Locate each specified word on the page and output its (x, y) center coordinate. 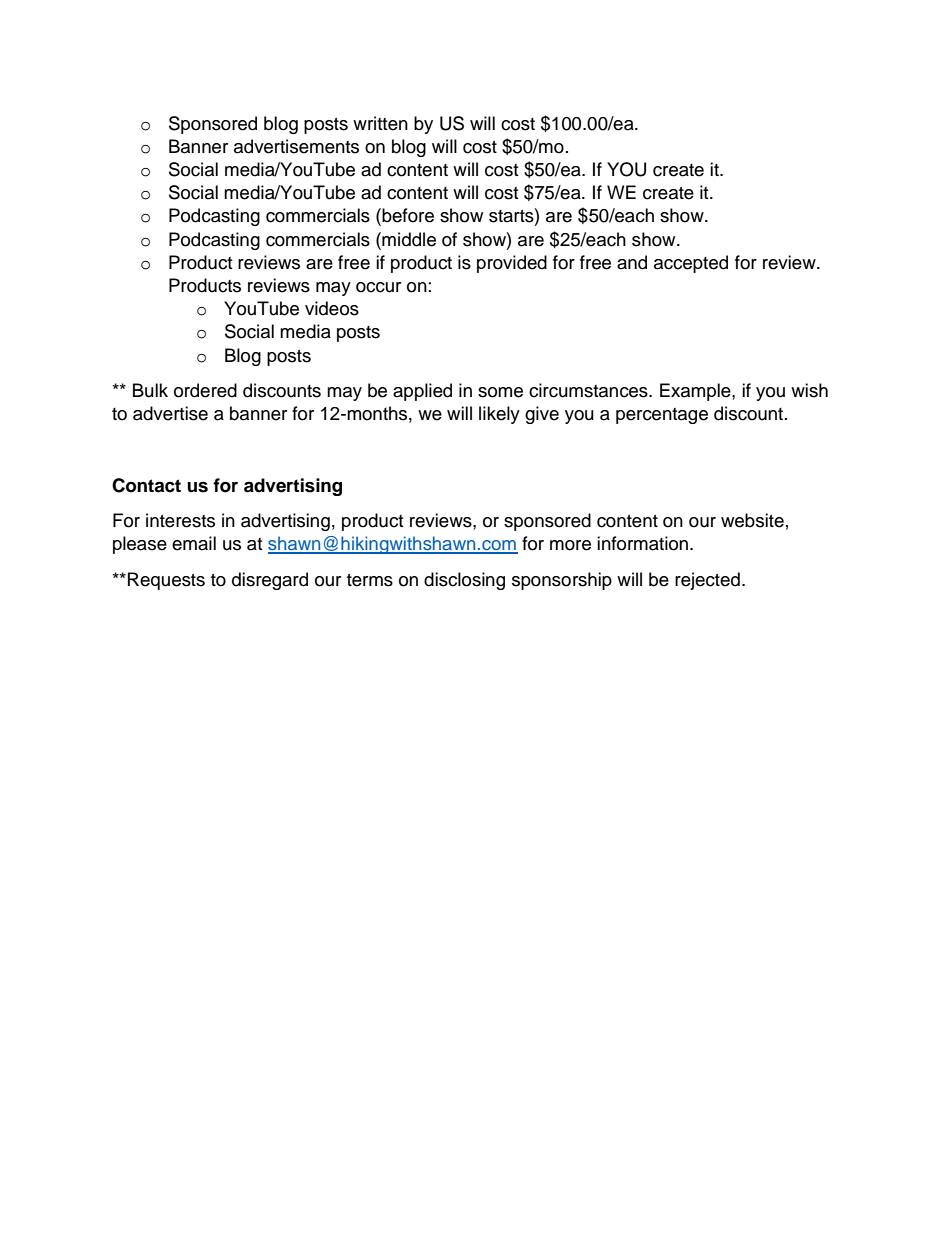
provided (512, 264)
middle (408, 239)
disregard (270, 581)
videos (332, 308)
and (632, 262)
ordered (205, 390)
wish (809, 390)
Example (696, 392)
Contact (146, 485)
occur (378, 287)
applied (422, 392)
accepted (691, 264)
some (500, 392)
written (380, 123)
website (752, 520)
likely (499, 415)
